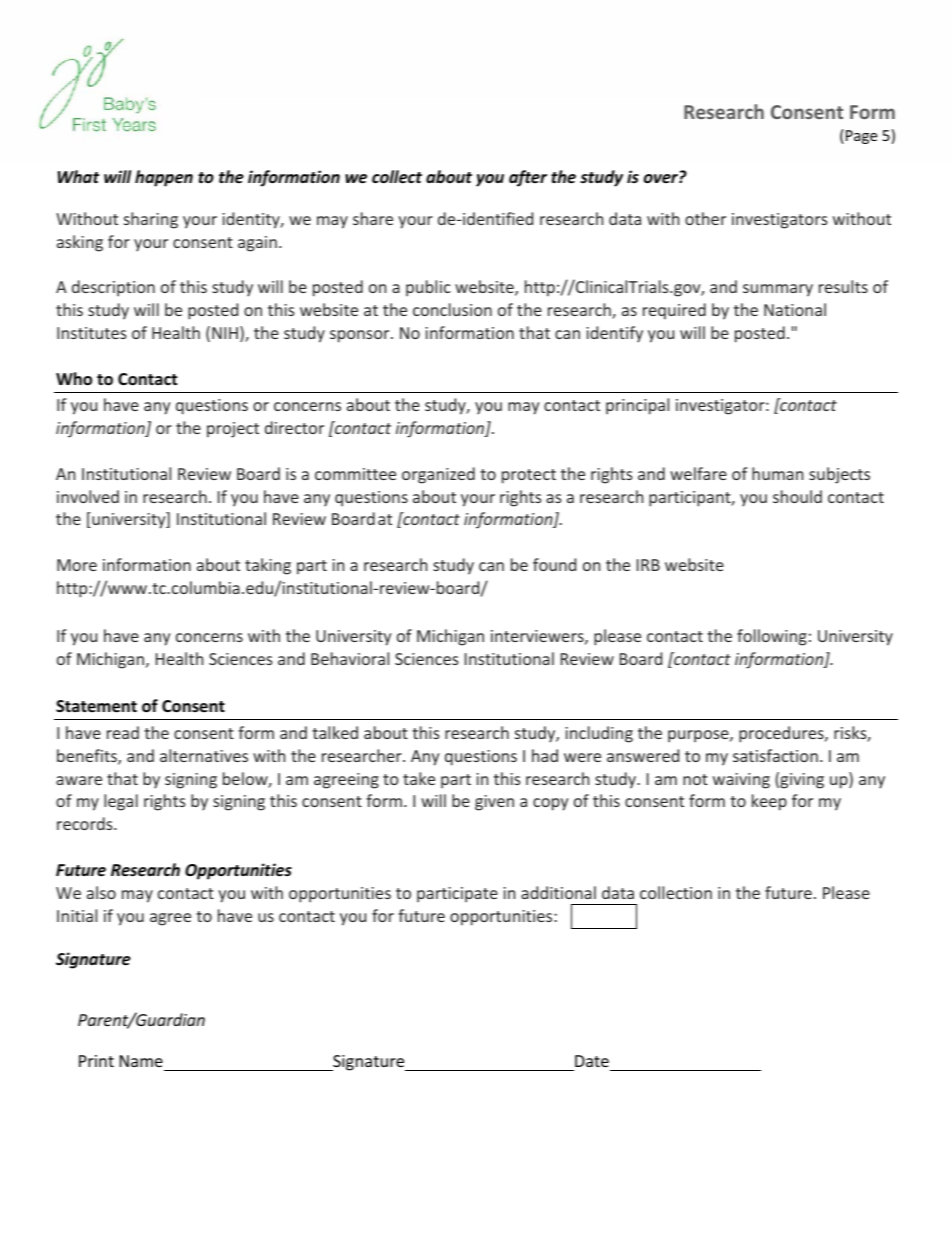 The height and width of the screenshot is (1233, 952). What do you see at coordinates (438, 475) in the screenshot?
I see `organized` at bounding box center [438, 475].
